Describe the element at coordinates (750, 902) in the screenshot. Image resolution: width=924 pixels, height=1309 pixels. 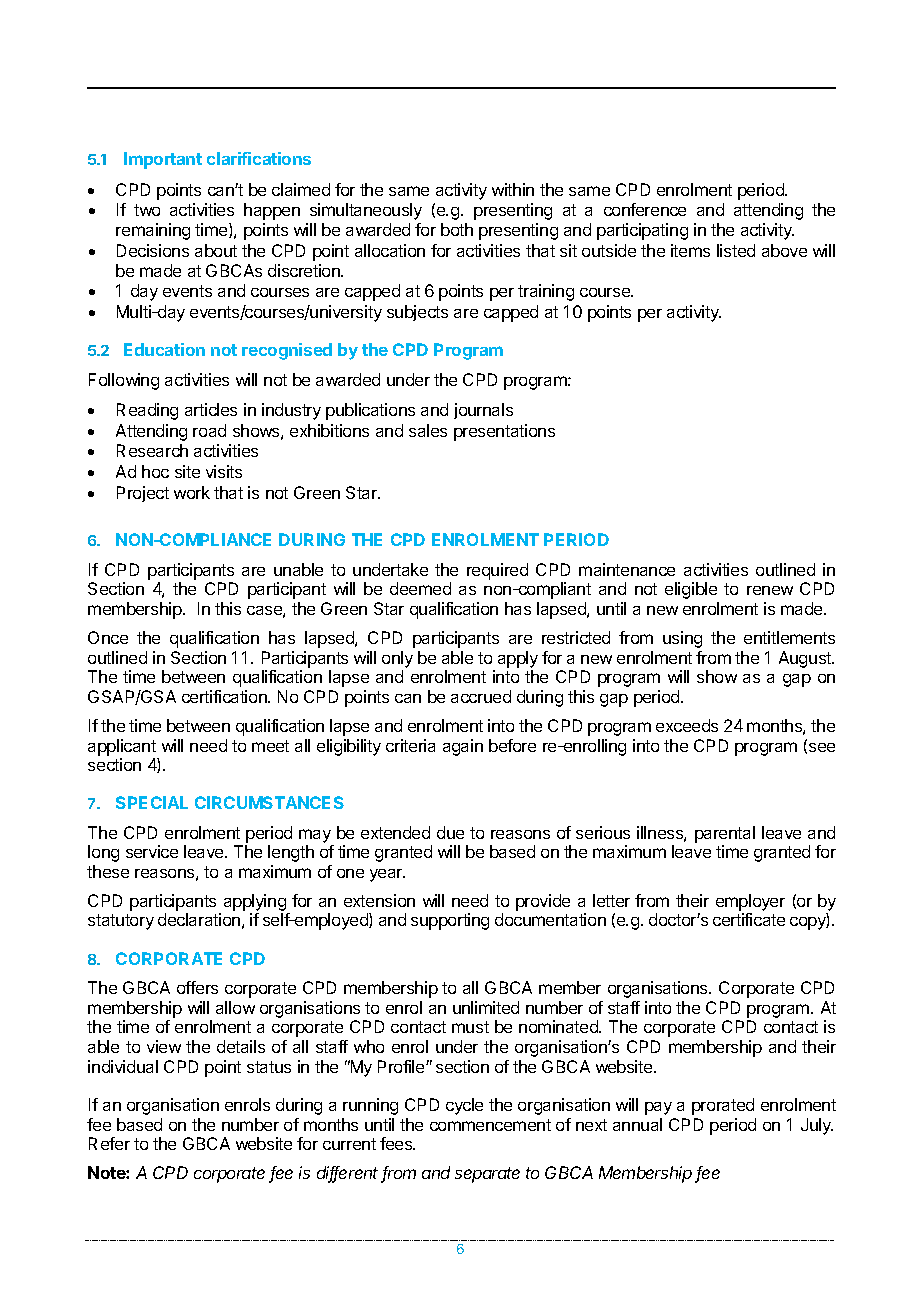
I see `employer` at that location.
